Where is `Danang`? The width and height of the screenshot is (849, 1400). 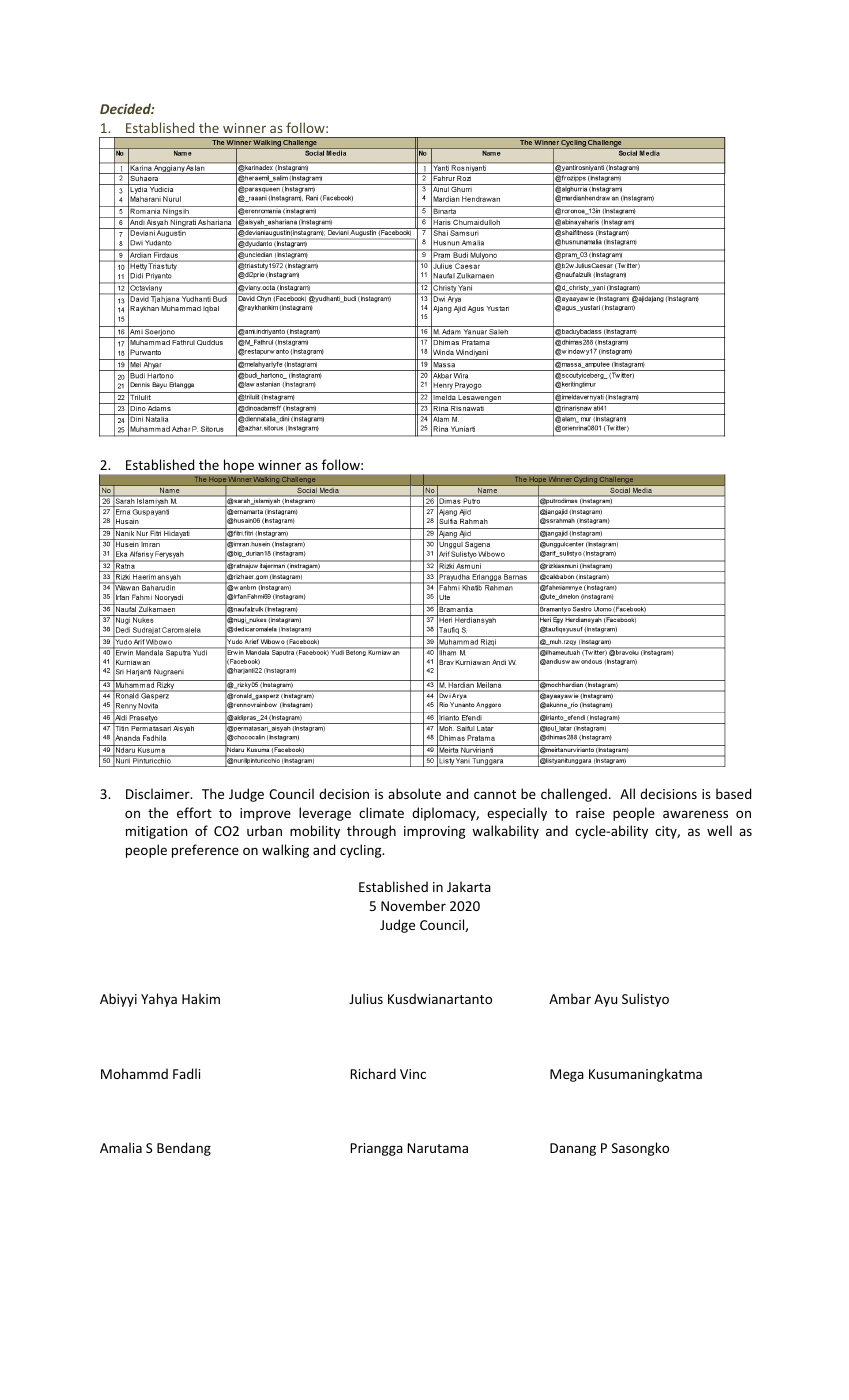
Danang is located at coordinates (573, 1149).
